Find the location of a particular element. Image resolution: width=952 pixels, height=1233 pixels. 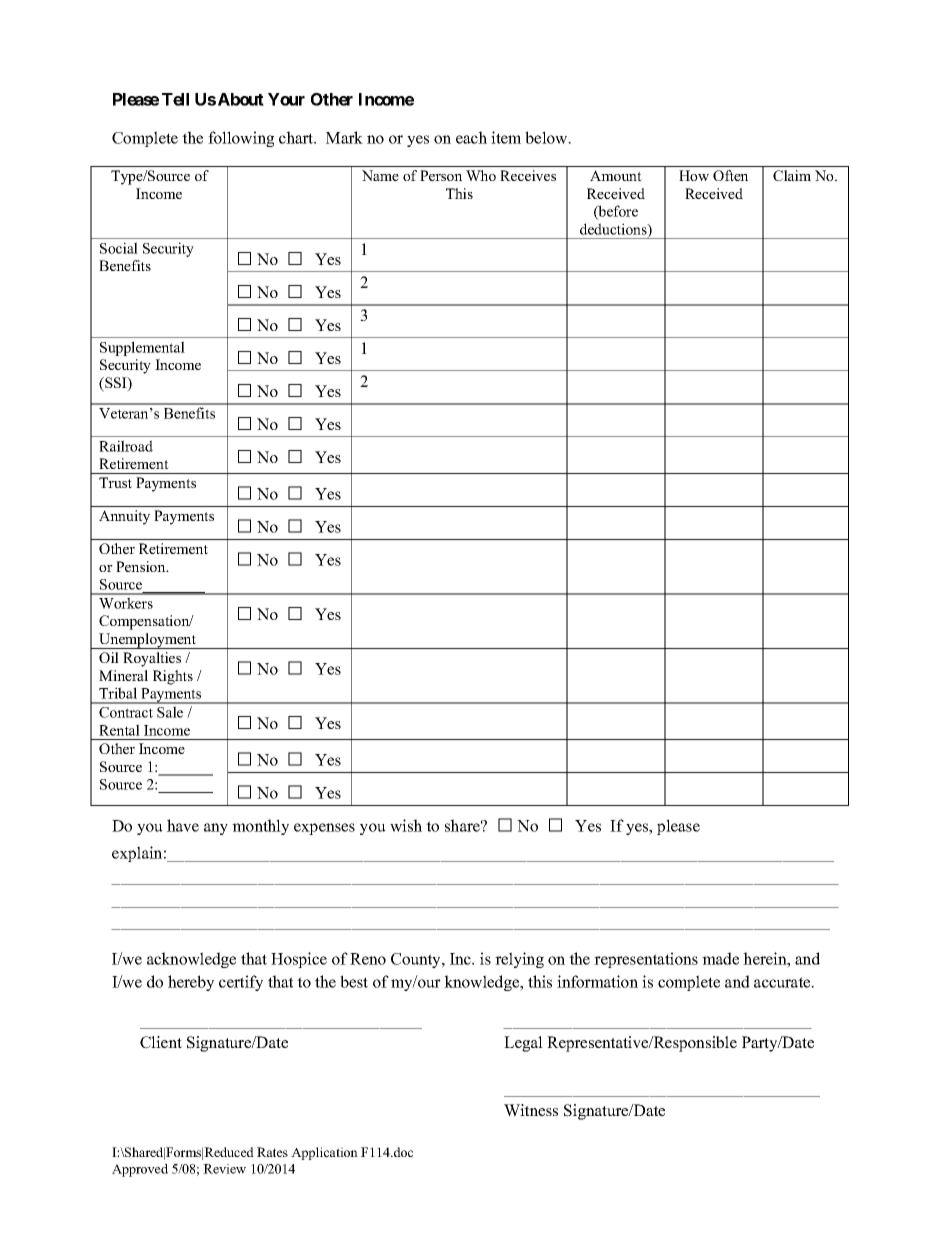

Person is located at coordinates (441, 175).
